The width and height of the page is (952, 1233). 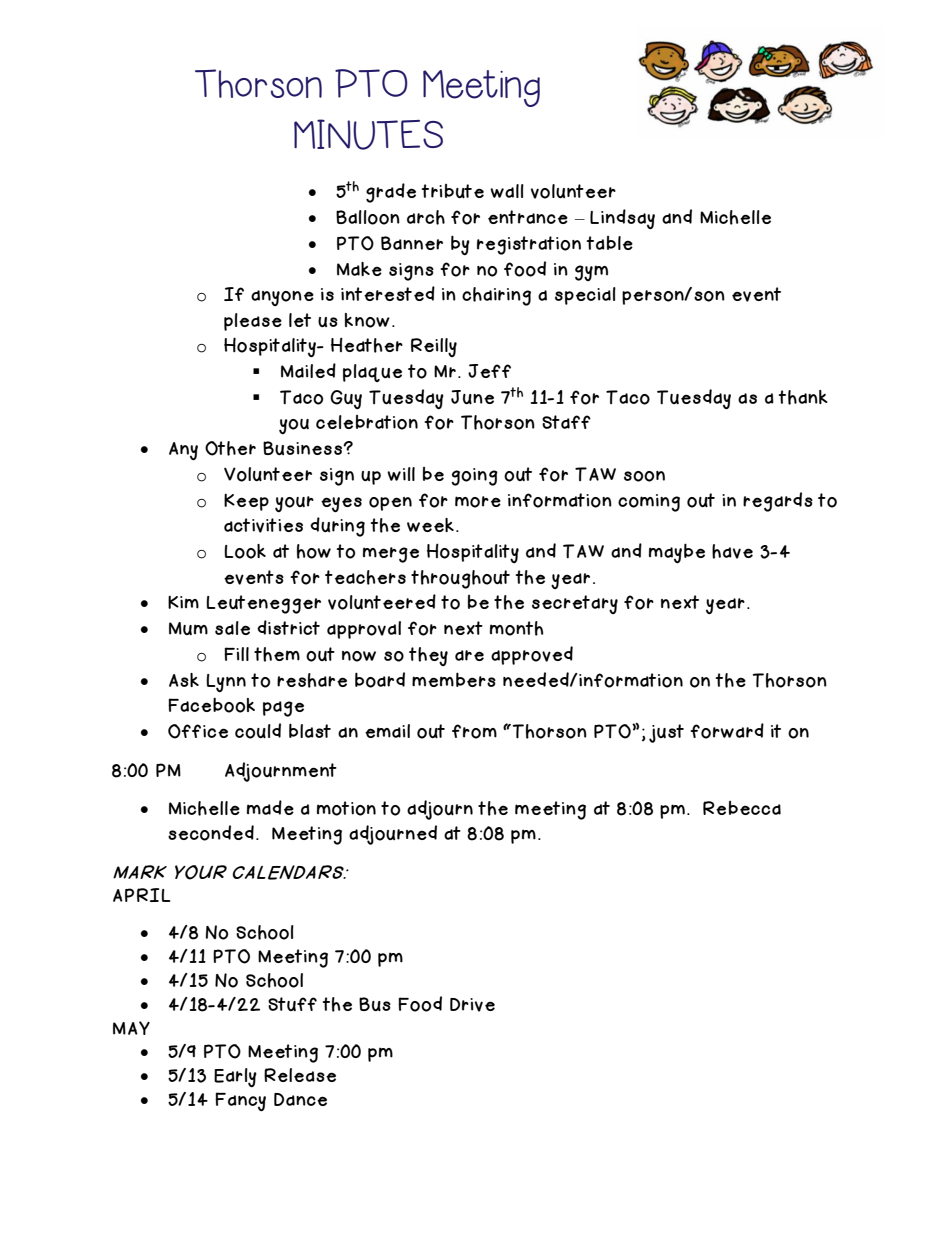 What do you see at coordinates (622, 219) in the page?
I see `Lindsay` at bounding box center [622, 219].
